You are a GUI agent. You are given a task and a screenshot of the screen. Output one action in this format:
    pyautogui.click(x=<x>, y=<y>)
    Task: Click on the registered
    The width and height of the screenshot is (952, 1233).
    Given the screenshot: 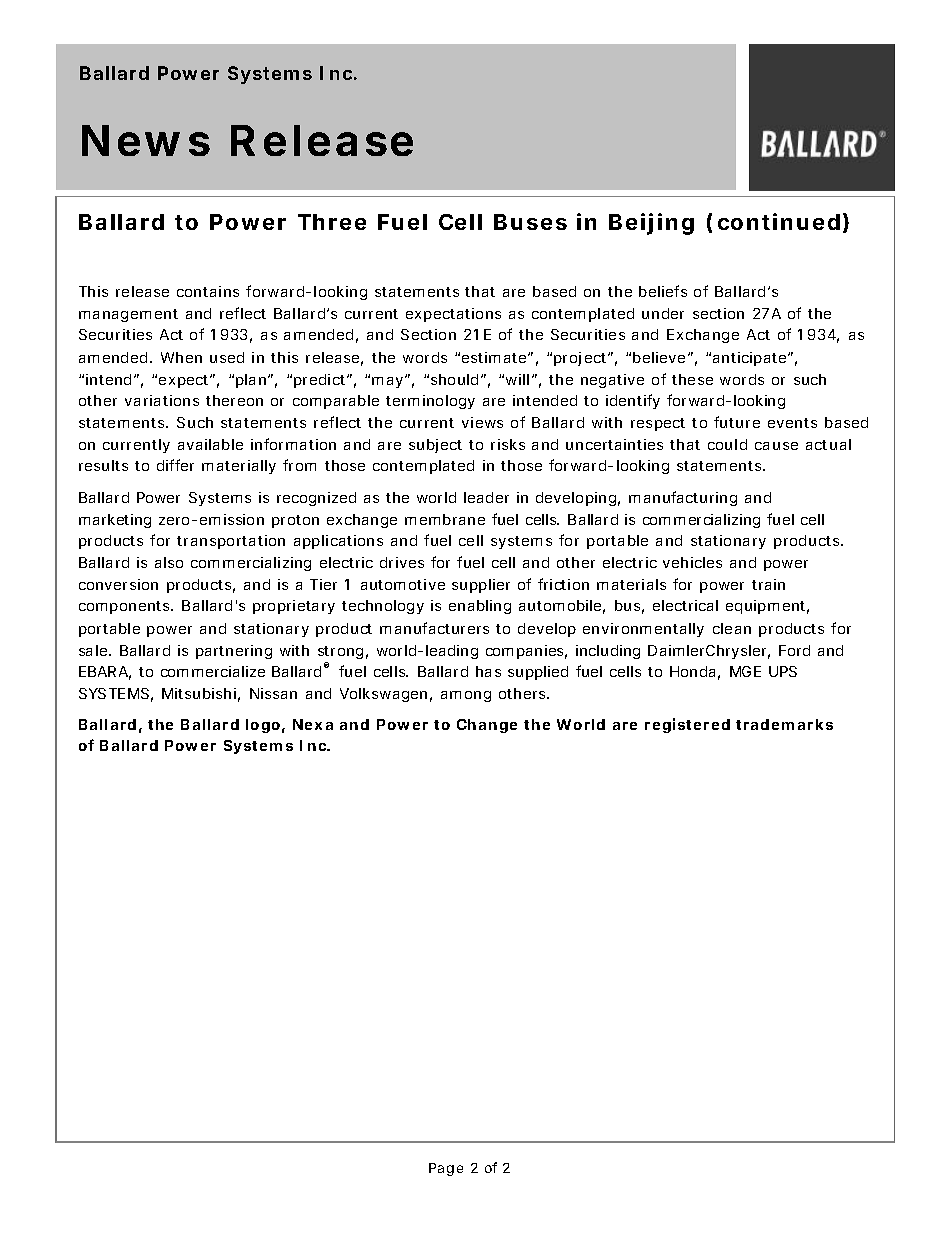 What is the action you would take?
    pyautogui.click(x=687, y=725)
